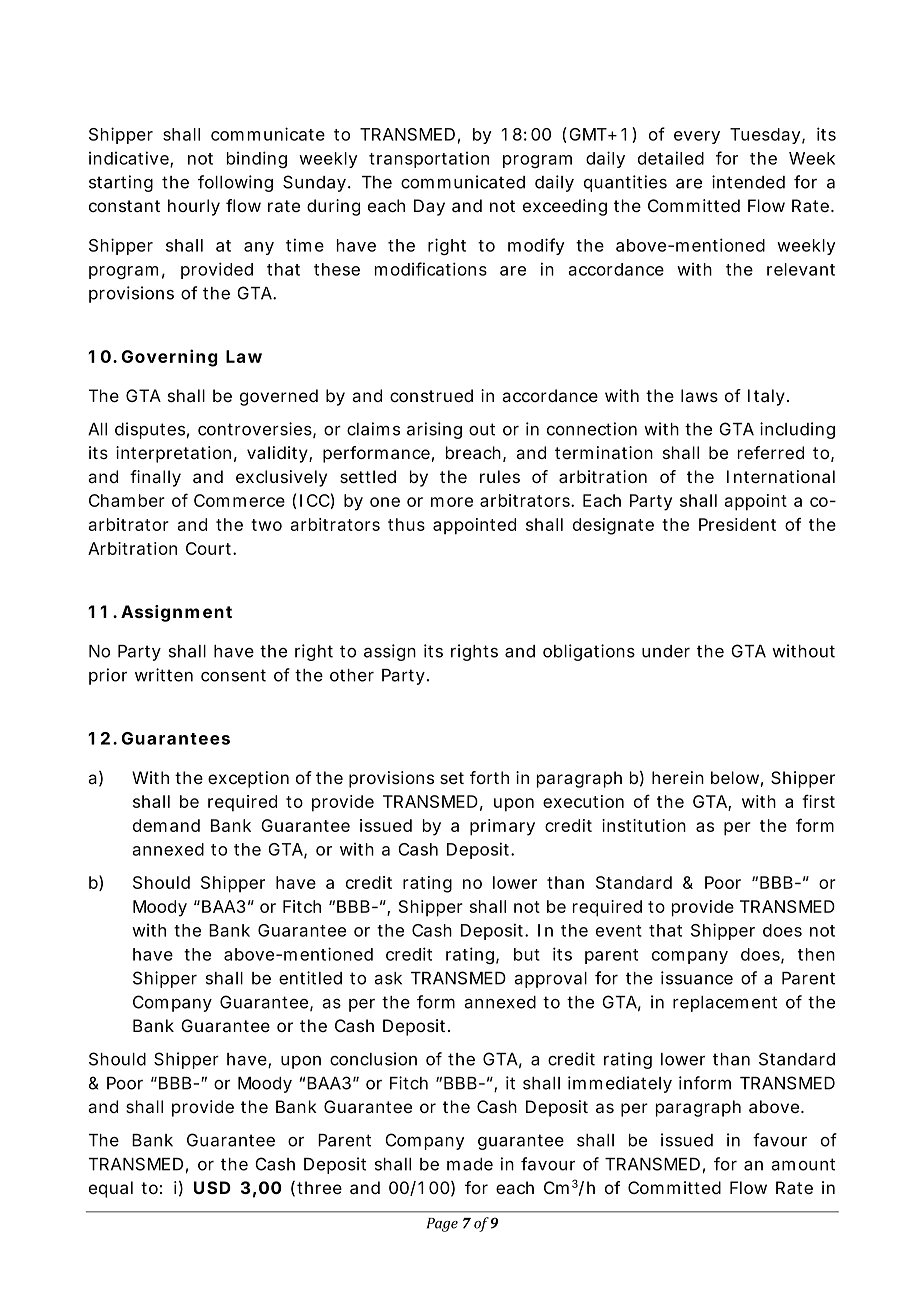 The height and width of the screenshot is (1308, 924). Describe the element at coordinates (164, 675) in the screenshot. I see `written` at that location.
